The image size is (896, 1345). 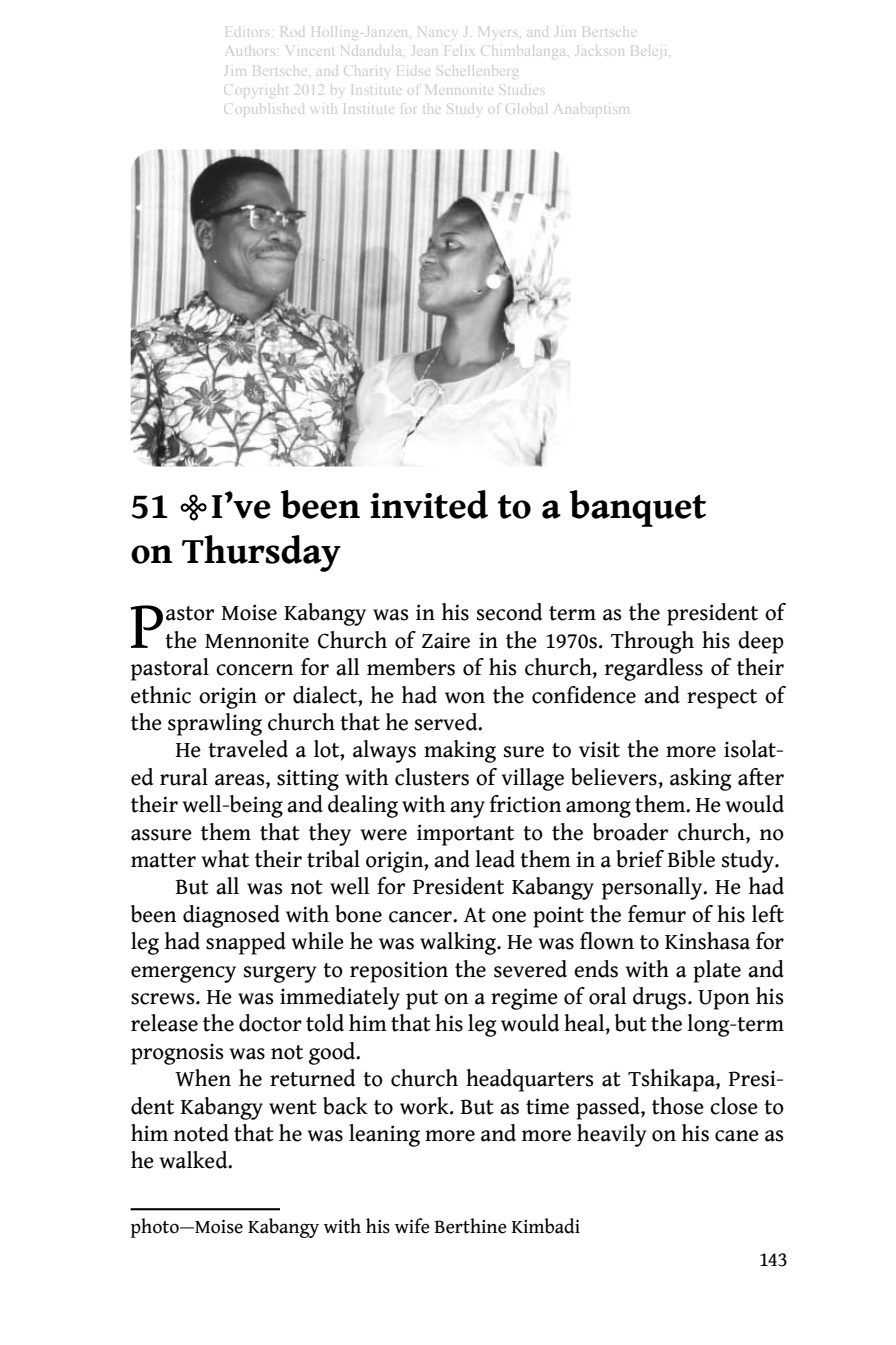 I want to click on Studies, so click(x=519, y=92).
